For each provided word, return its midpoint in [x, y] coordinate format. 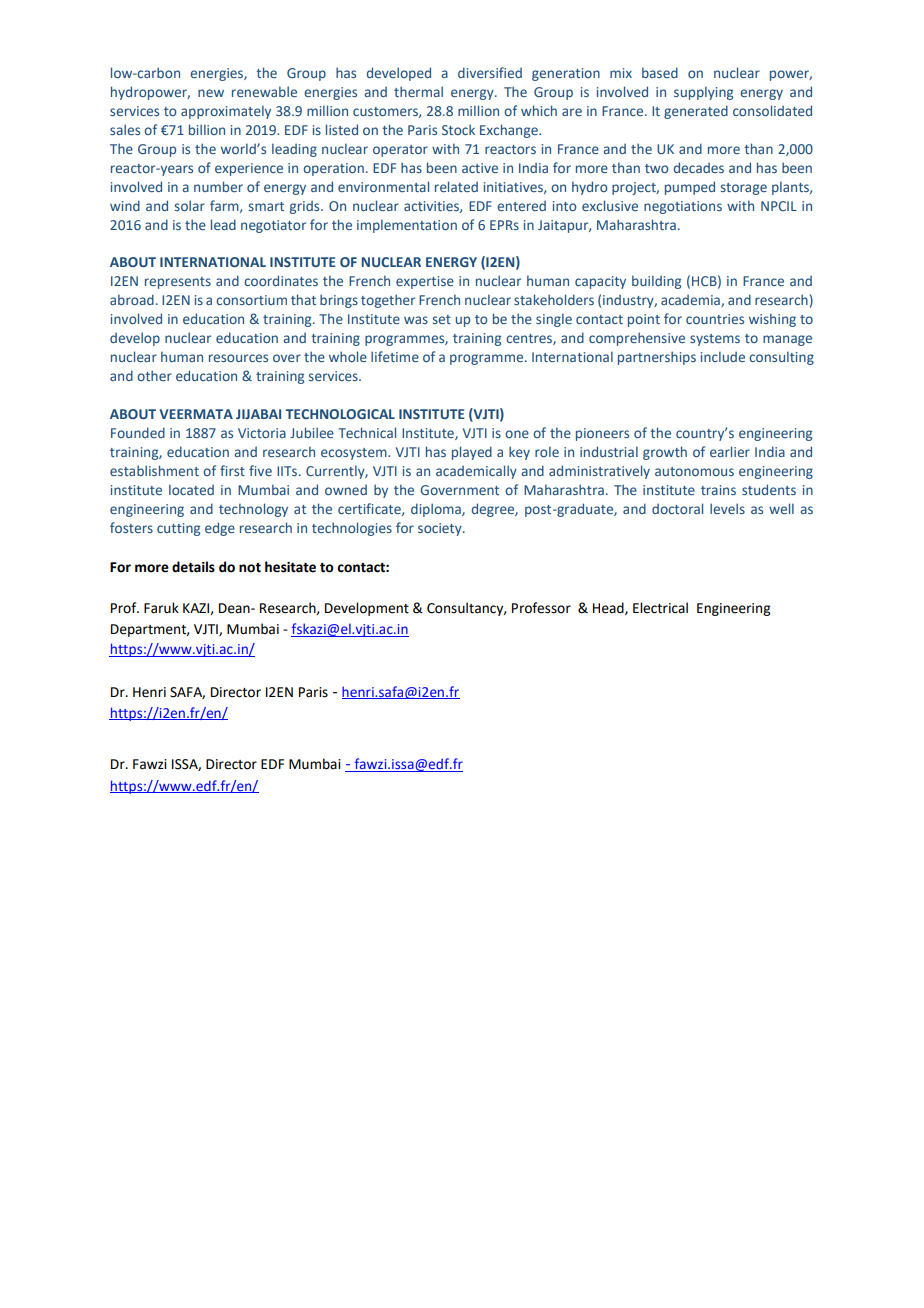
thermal [418, 91]
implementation [407, 226]
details [193, 567]
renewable [264, 91]
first [232, 470]
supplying [703, 93]
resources [238, 358]
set [442, 319]
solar [190, 205]
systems [715, 340]
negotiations [683, 207]
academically [476, 472]
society [441, 529]
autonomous [694, 471]
